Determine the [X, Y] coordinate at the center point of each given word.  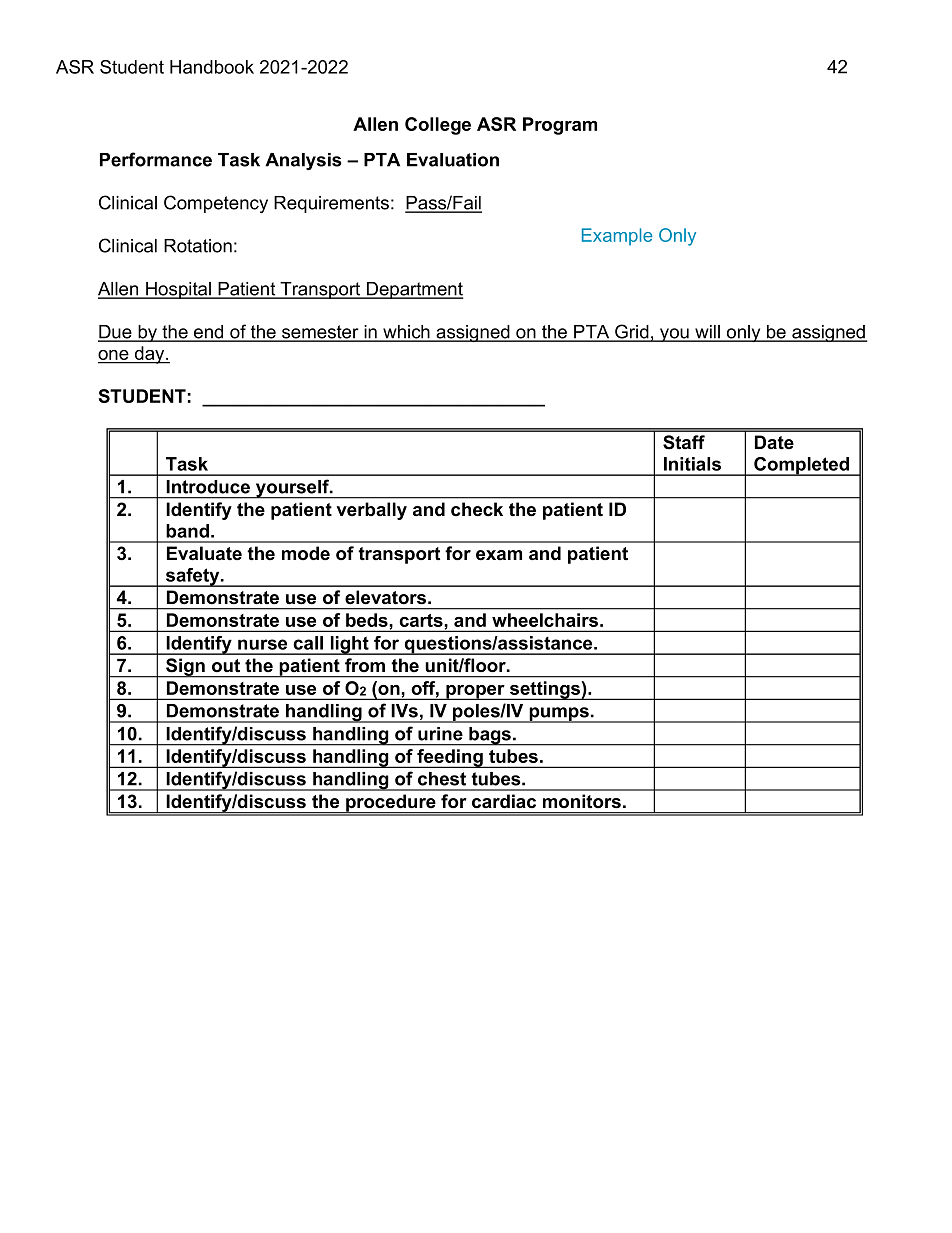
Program [560, 126]
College [438, 126]
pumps [559, 715]
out [226, 665]
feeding [450, 758]
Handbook [212, 67]
